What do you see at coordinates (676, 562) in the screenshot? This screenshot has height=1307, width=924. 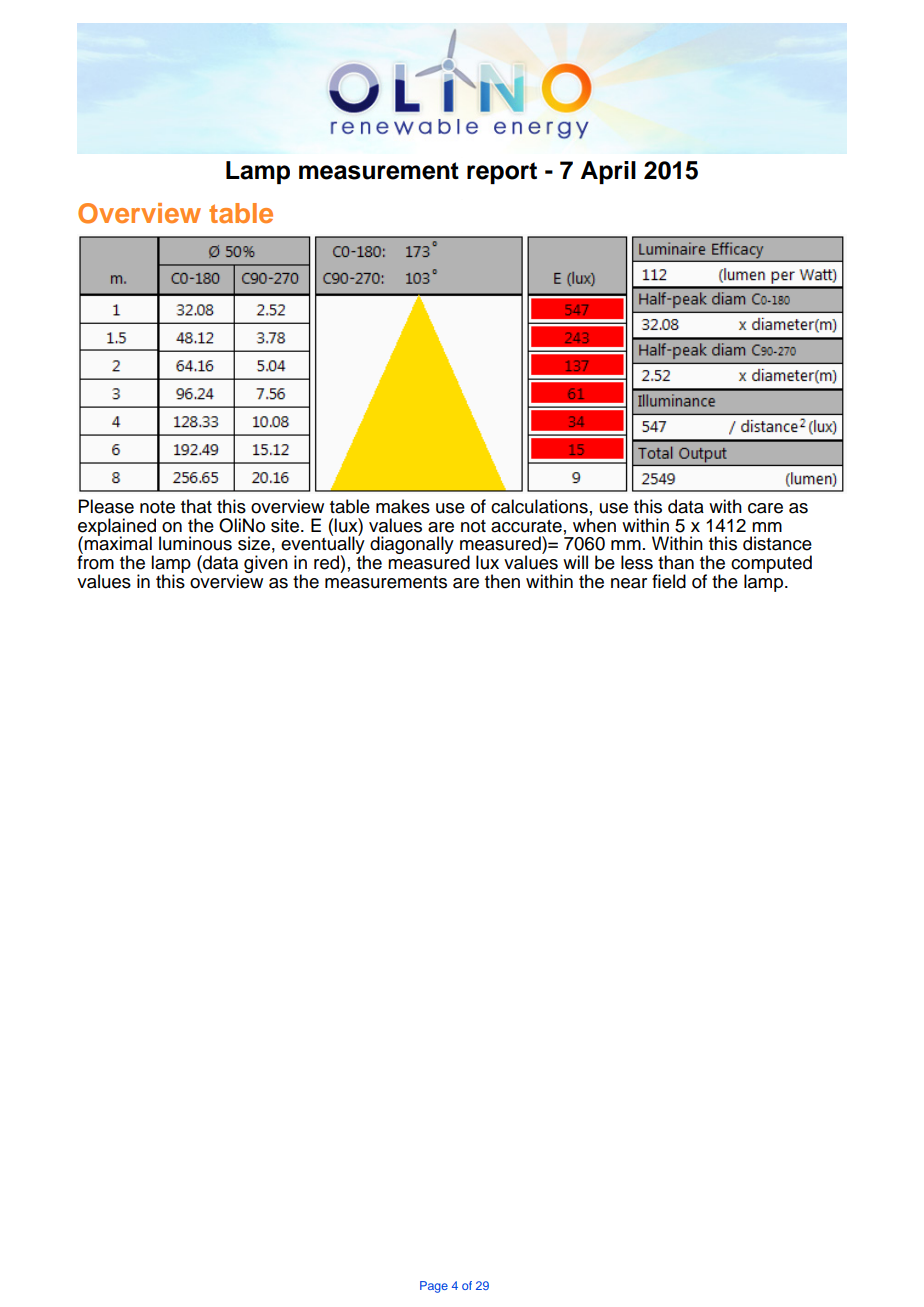 I see `than` at bounding box center [676, 562].
